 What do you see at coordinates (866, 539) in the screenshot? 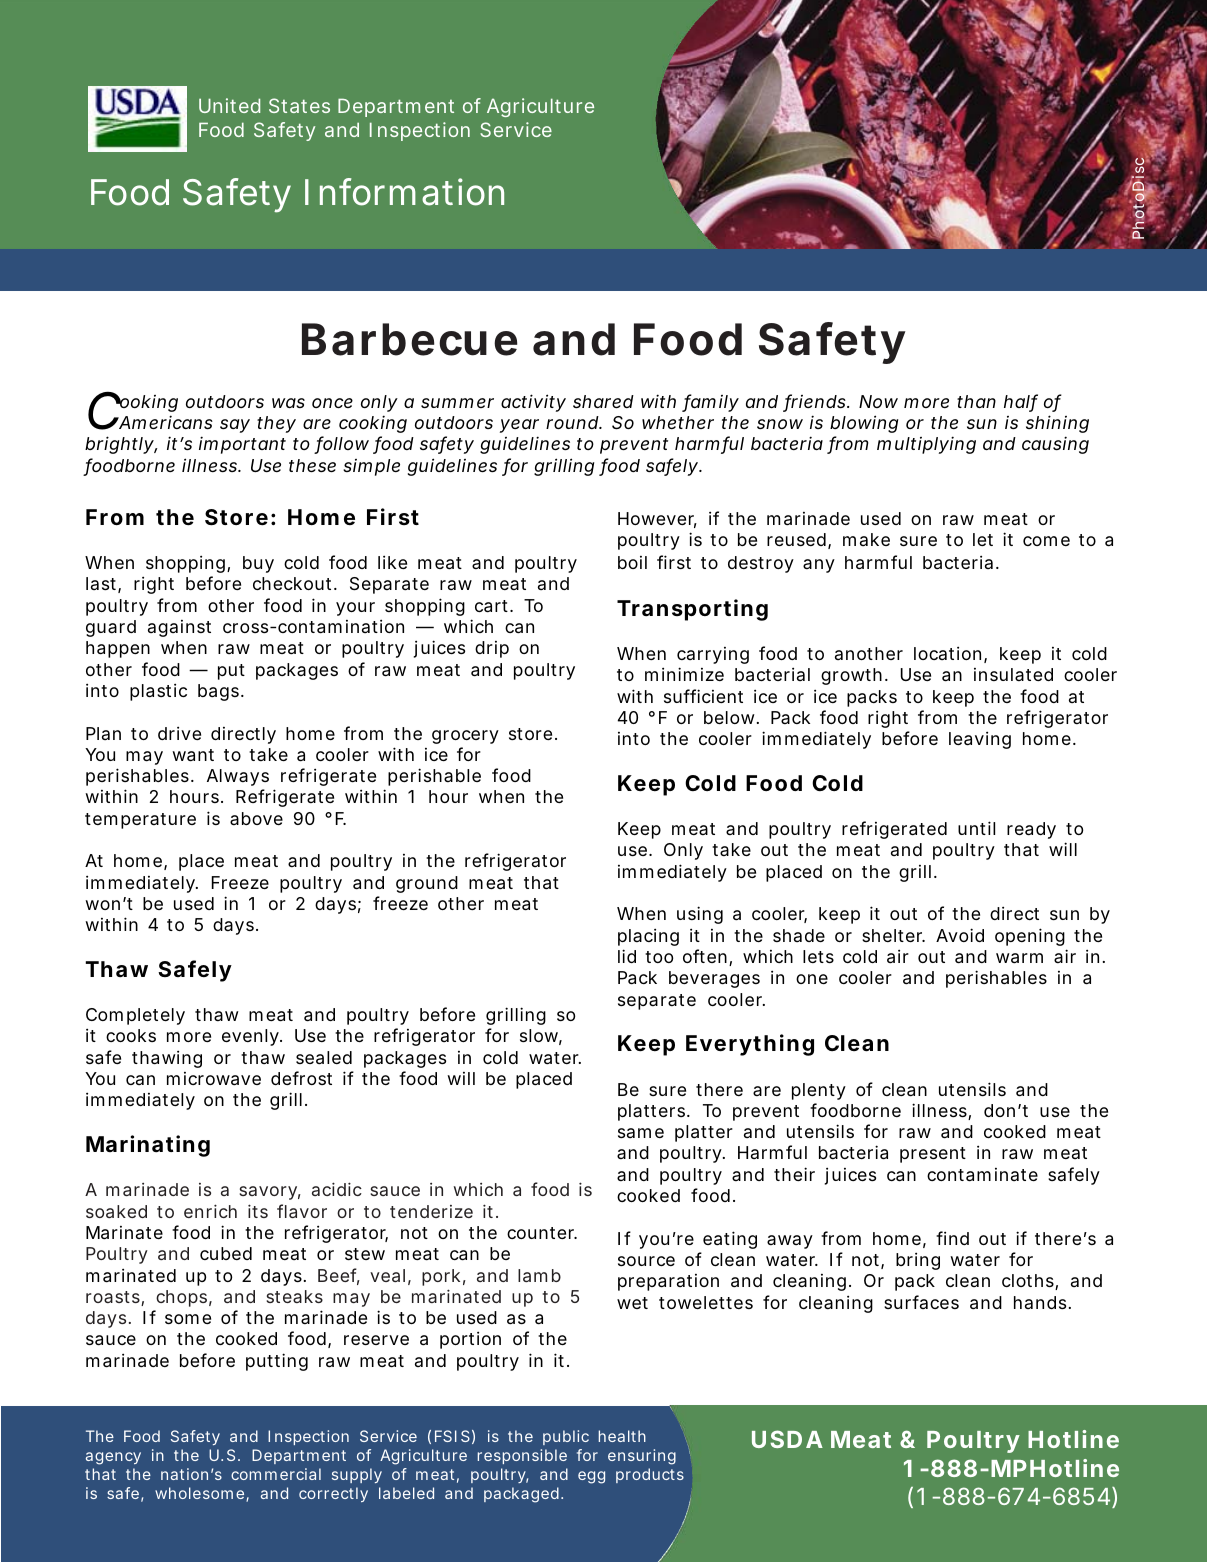
I see `make` at bounding box center [866, 539].
